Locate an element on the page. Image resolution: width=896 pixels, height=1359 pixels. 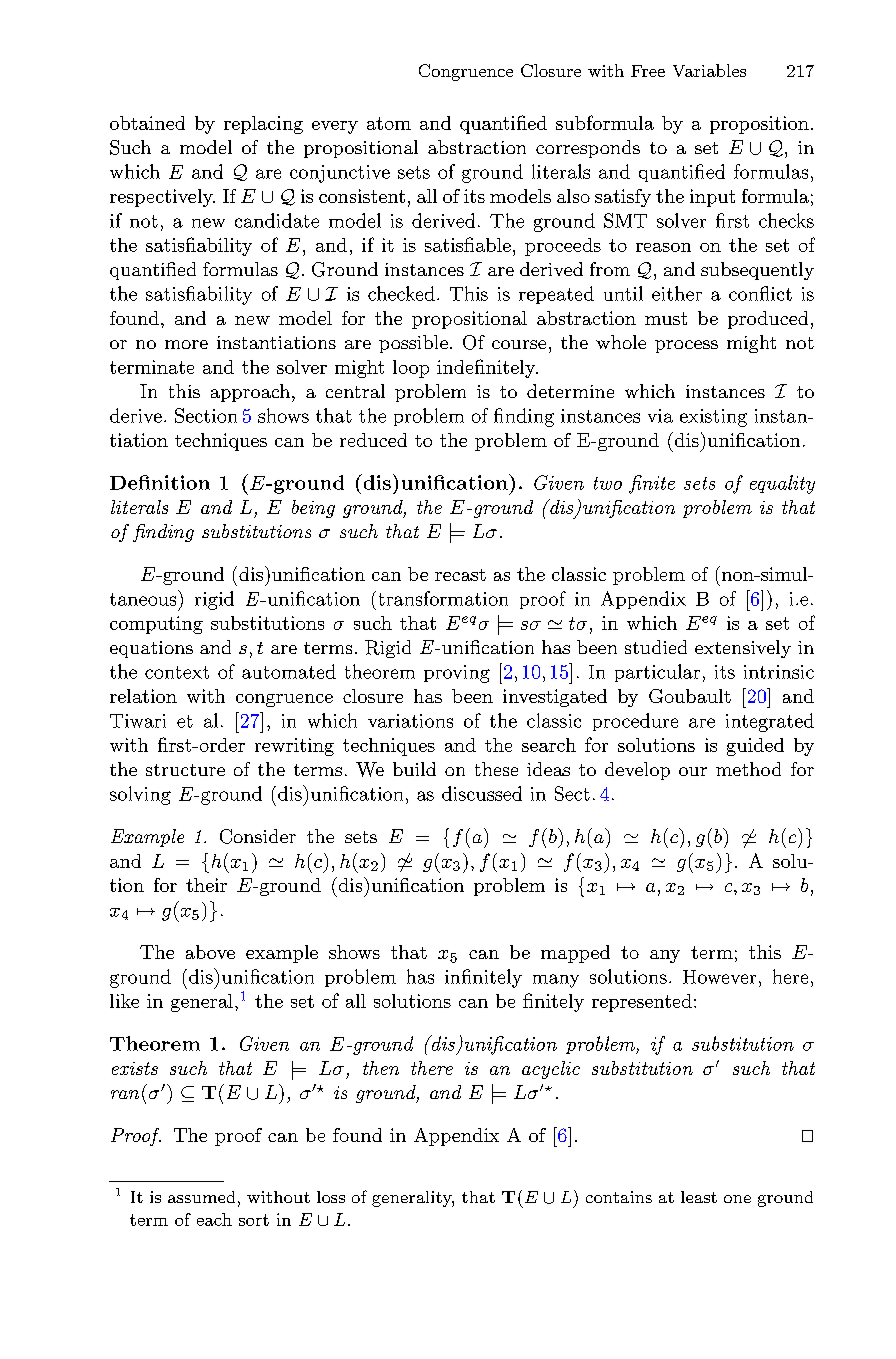
loss is located at coordinates (331, 1197).
